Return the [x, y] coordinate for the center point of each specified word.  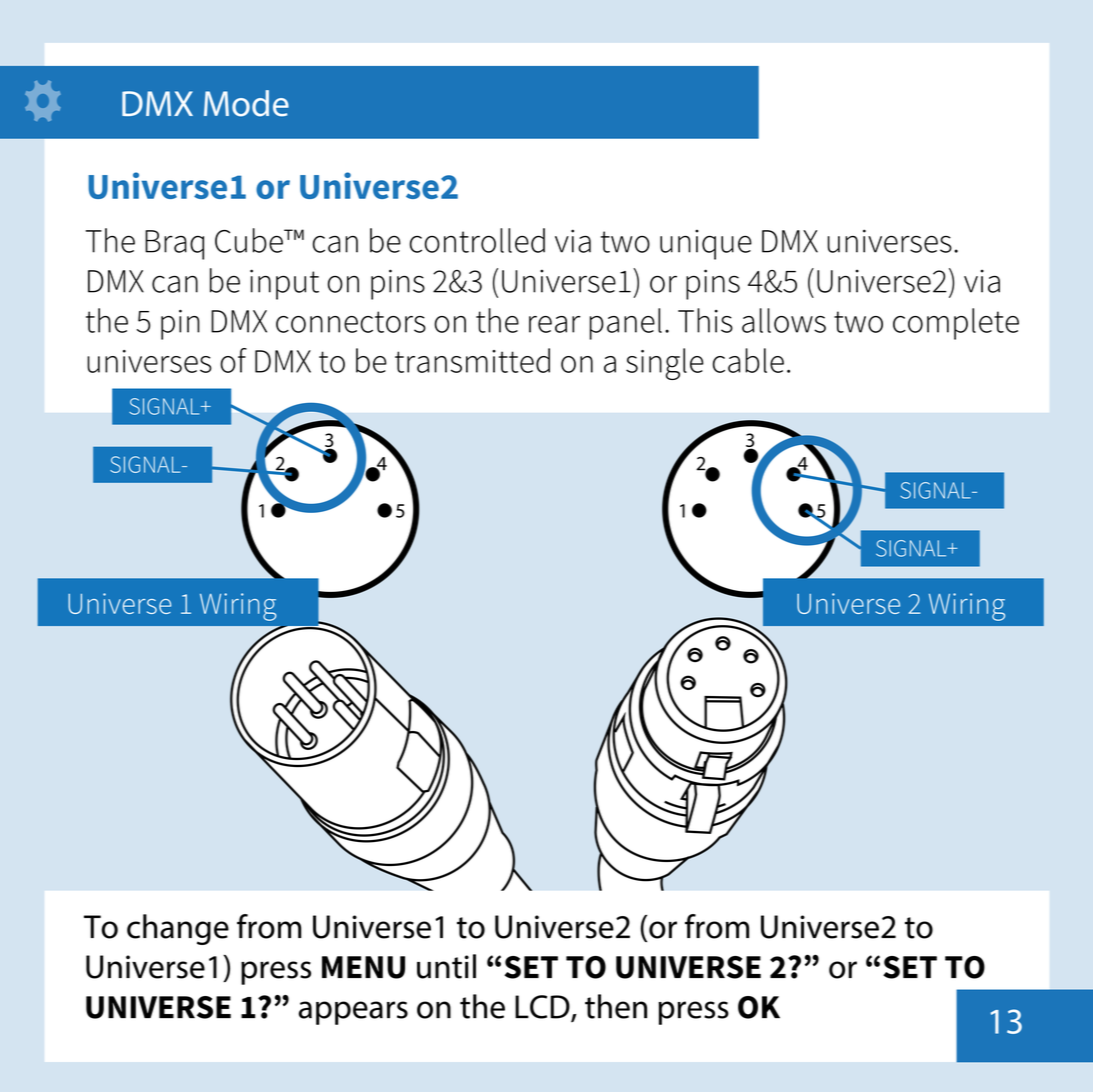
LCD [543, 1008]
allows [784, 320]
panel [626, 324]
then [616, 1006]
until [446, 966]
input [284, 284]
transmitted [472, 360]
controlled [477, 240]
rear [554, 324]
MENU [363, 967]
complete [956, 324]
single [665, 364]
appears [353, 1013]
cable [748, 360]
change [178, 929]
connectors [351, 322]
